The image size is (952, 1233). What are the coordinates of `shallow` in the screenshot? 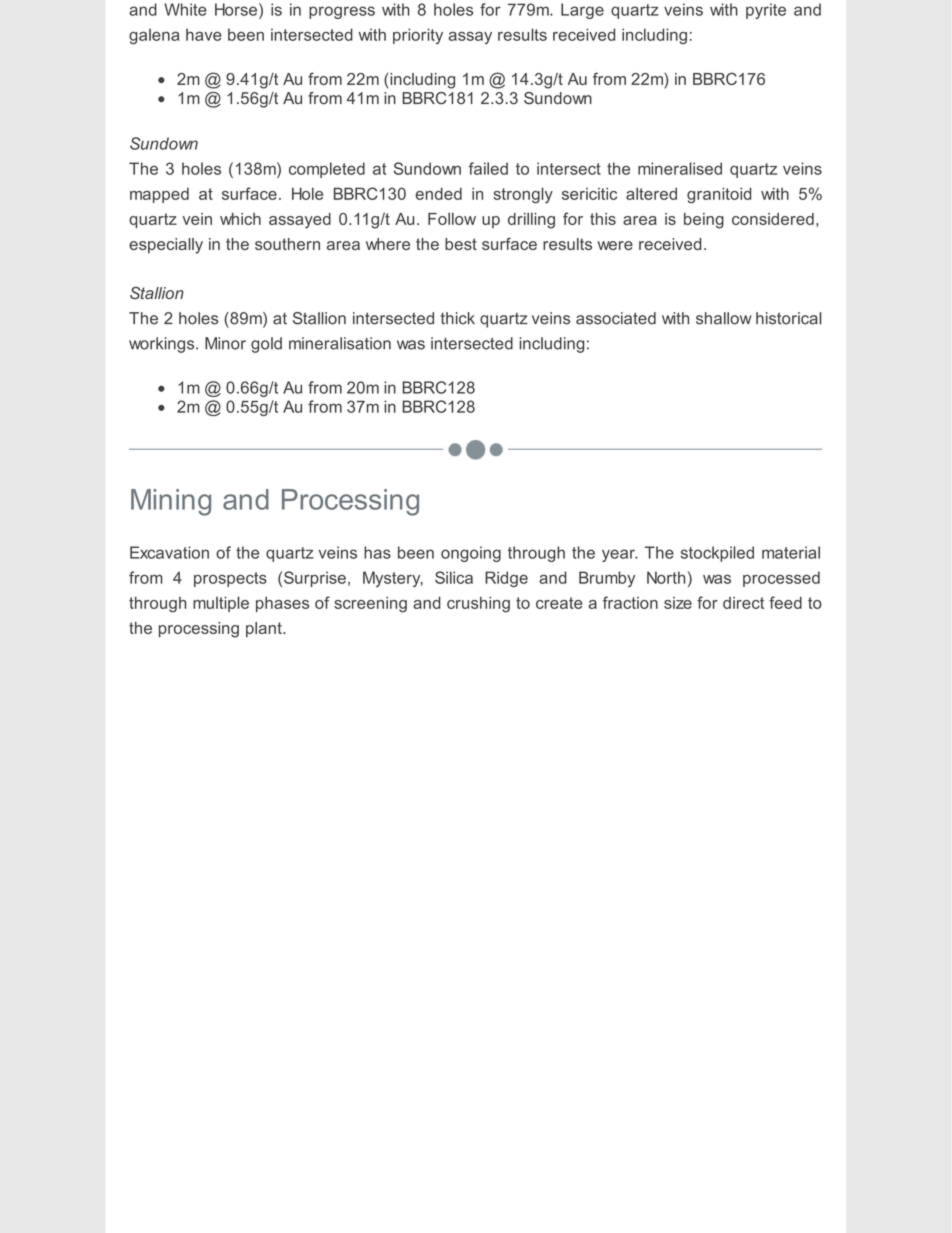 It's located at (724, 318).
